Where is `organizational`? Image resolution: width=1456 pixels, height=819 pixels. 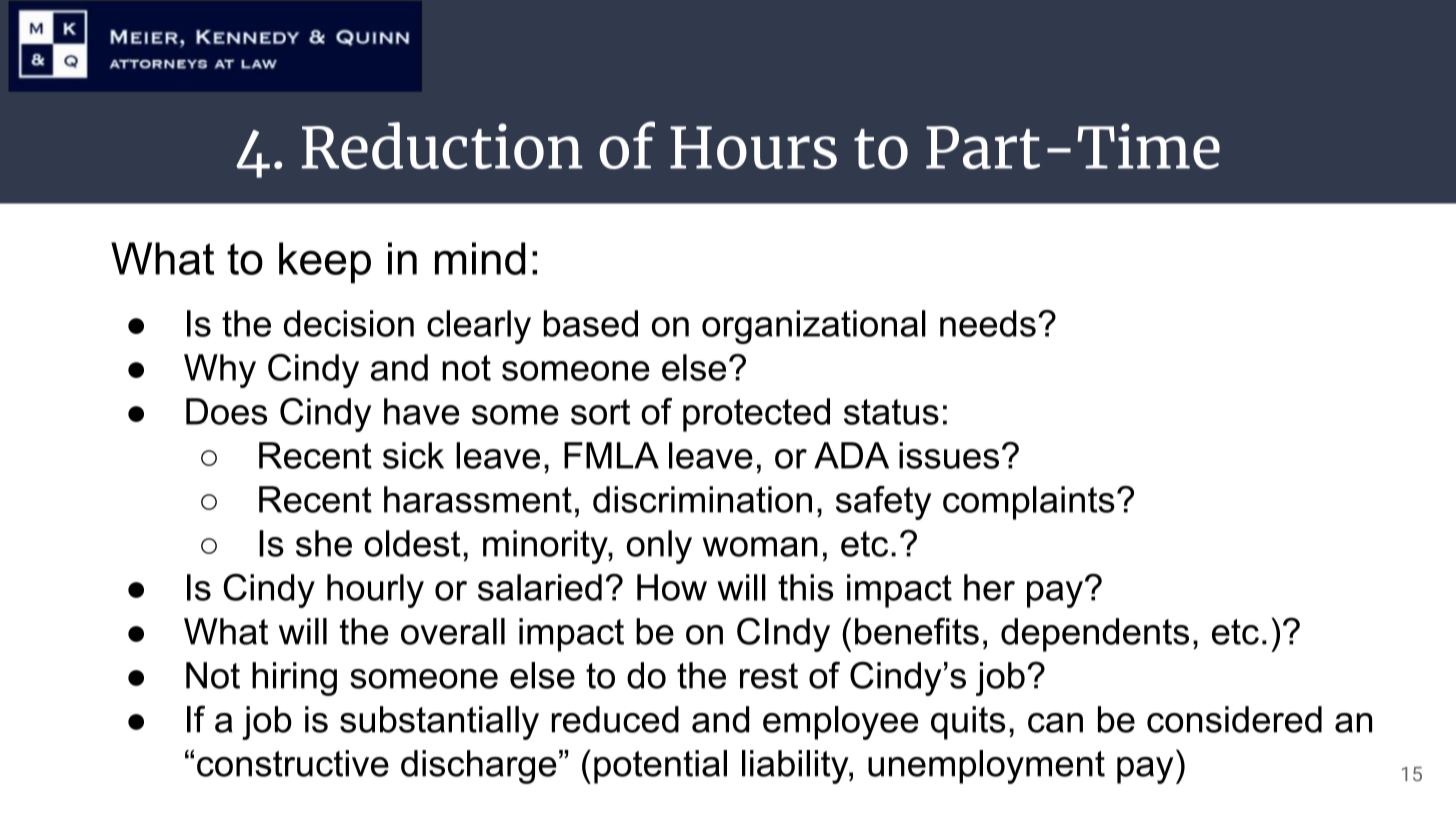
organizational is located at coordinates (814, 327).
